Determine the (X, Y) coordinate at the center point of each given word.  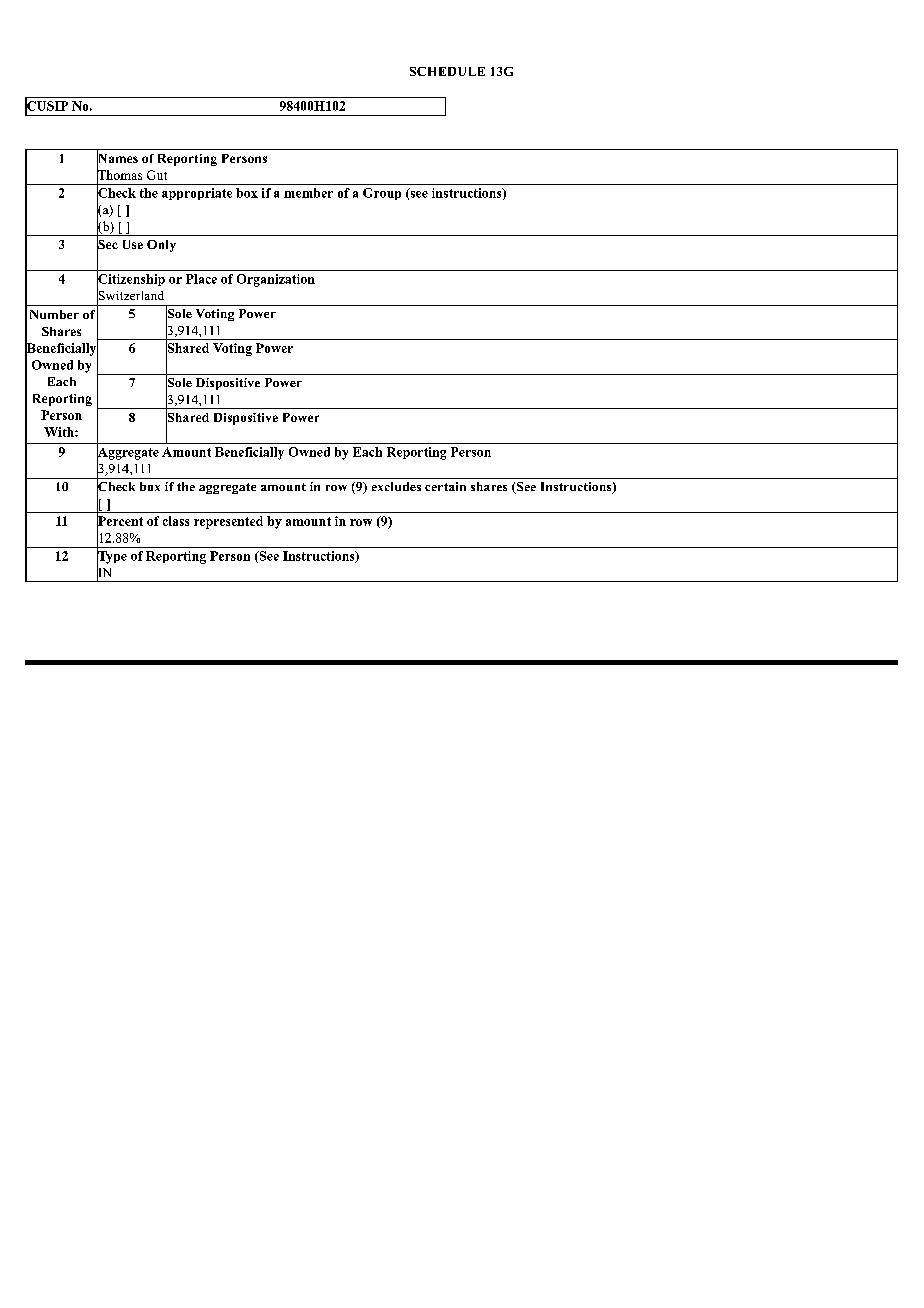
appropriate (197, 194)
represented (228, 522)
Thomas (119, 174)
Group (382, 194)
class (176, 521)
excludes (396, 486)
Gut (157, 175)
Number (54, 314)
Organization (276, 280)
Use (133, 244)
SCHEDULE (447, 71)
